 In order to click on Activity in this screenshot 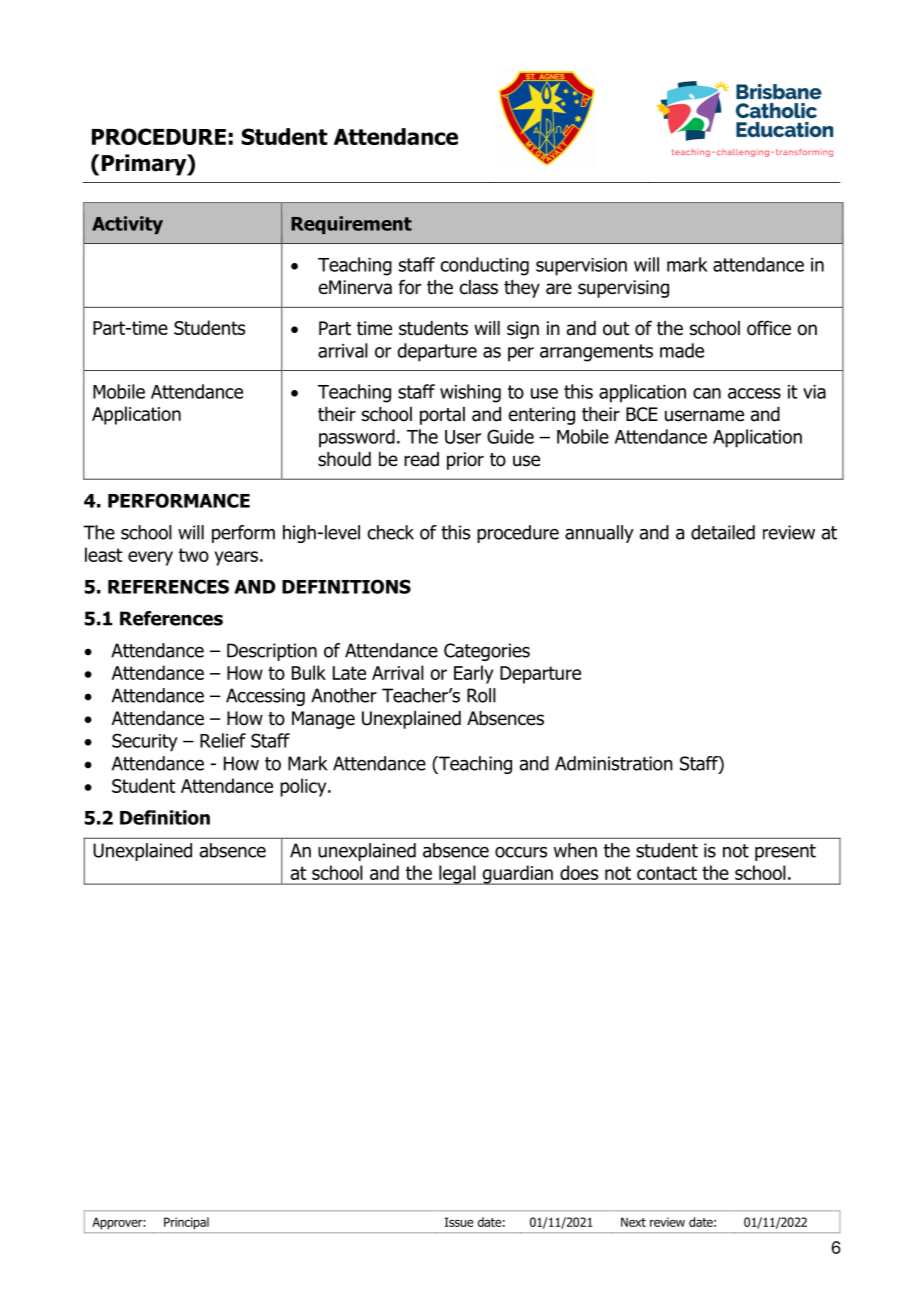, I will do `click(127, 225)`.
